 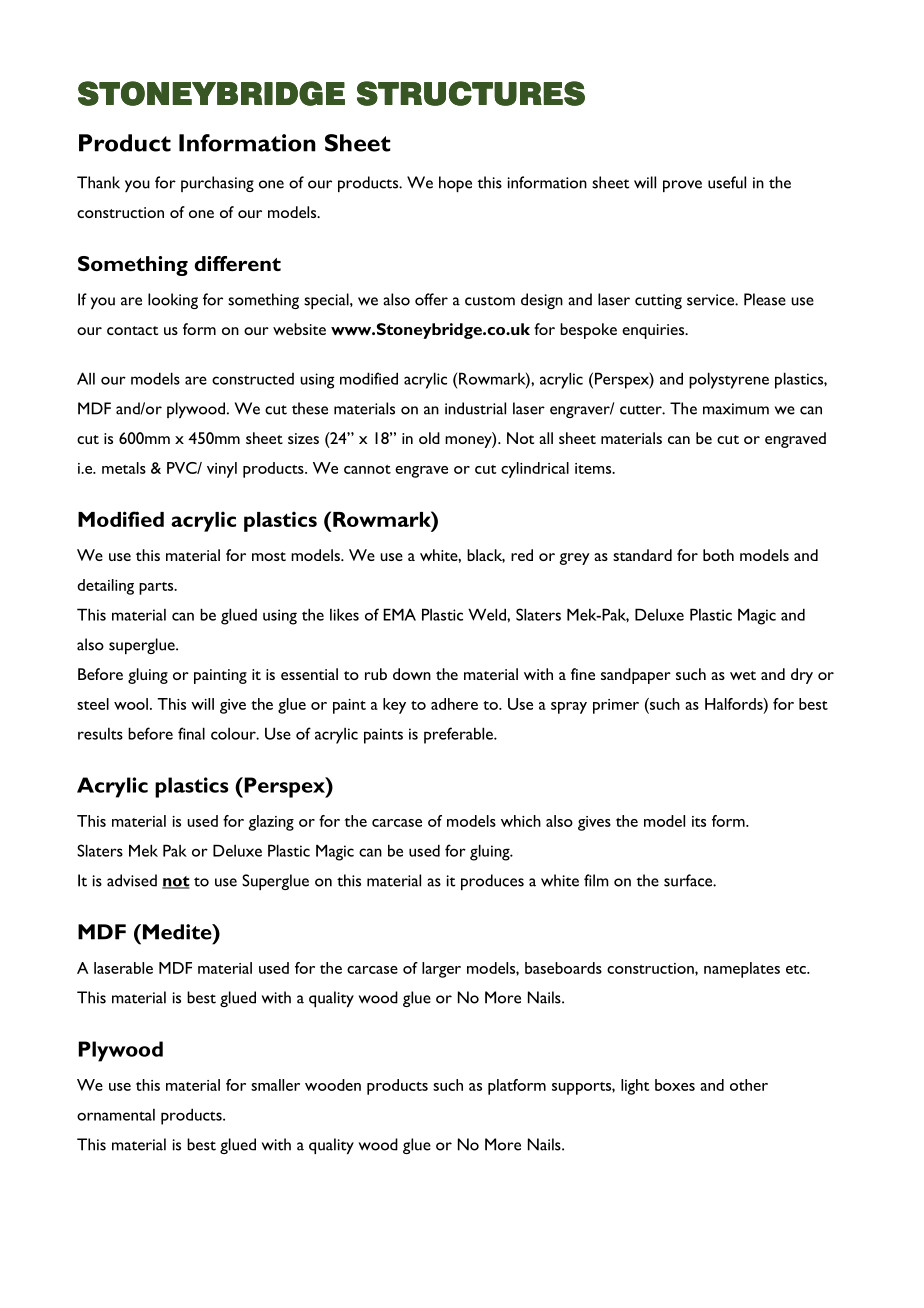 What do you see at coordinates (743, 675) in the screenshot?
I see `wet` at bounding box center [743, 675].
